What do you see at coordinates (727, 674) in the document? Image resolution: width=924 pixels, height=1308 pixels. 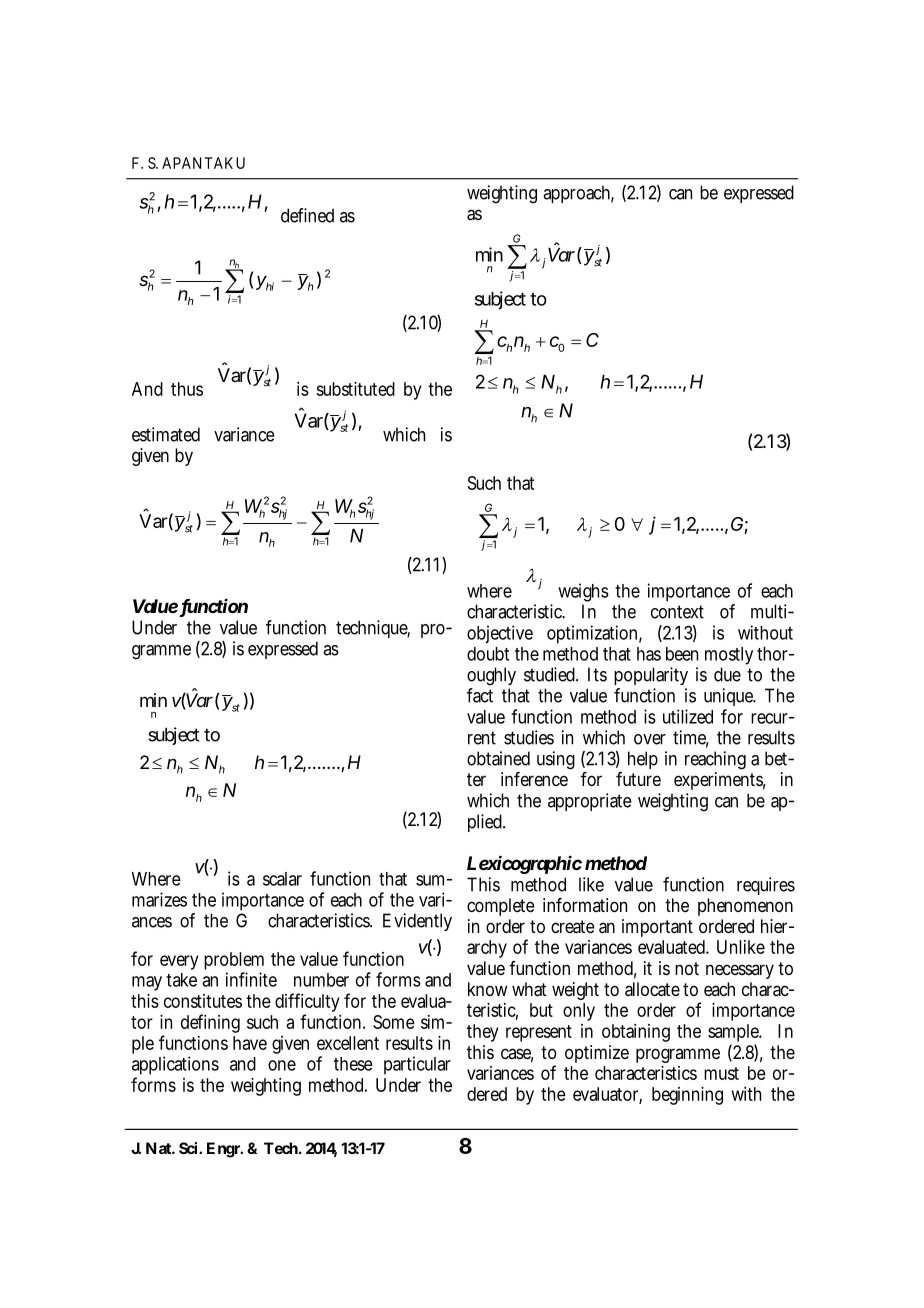 I see `due` at bounding box center [727, 674].
